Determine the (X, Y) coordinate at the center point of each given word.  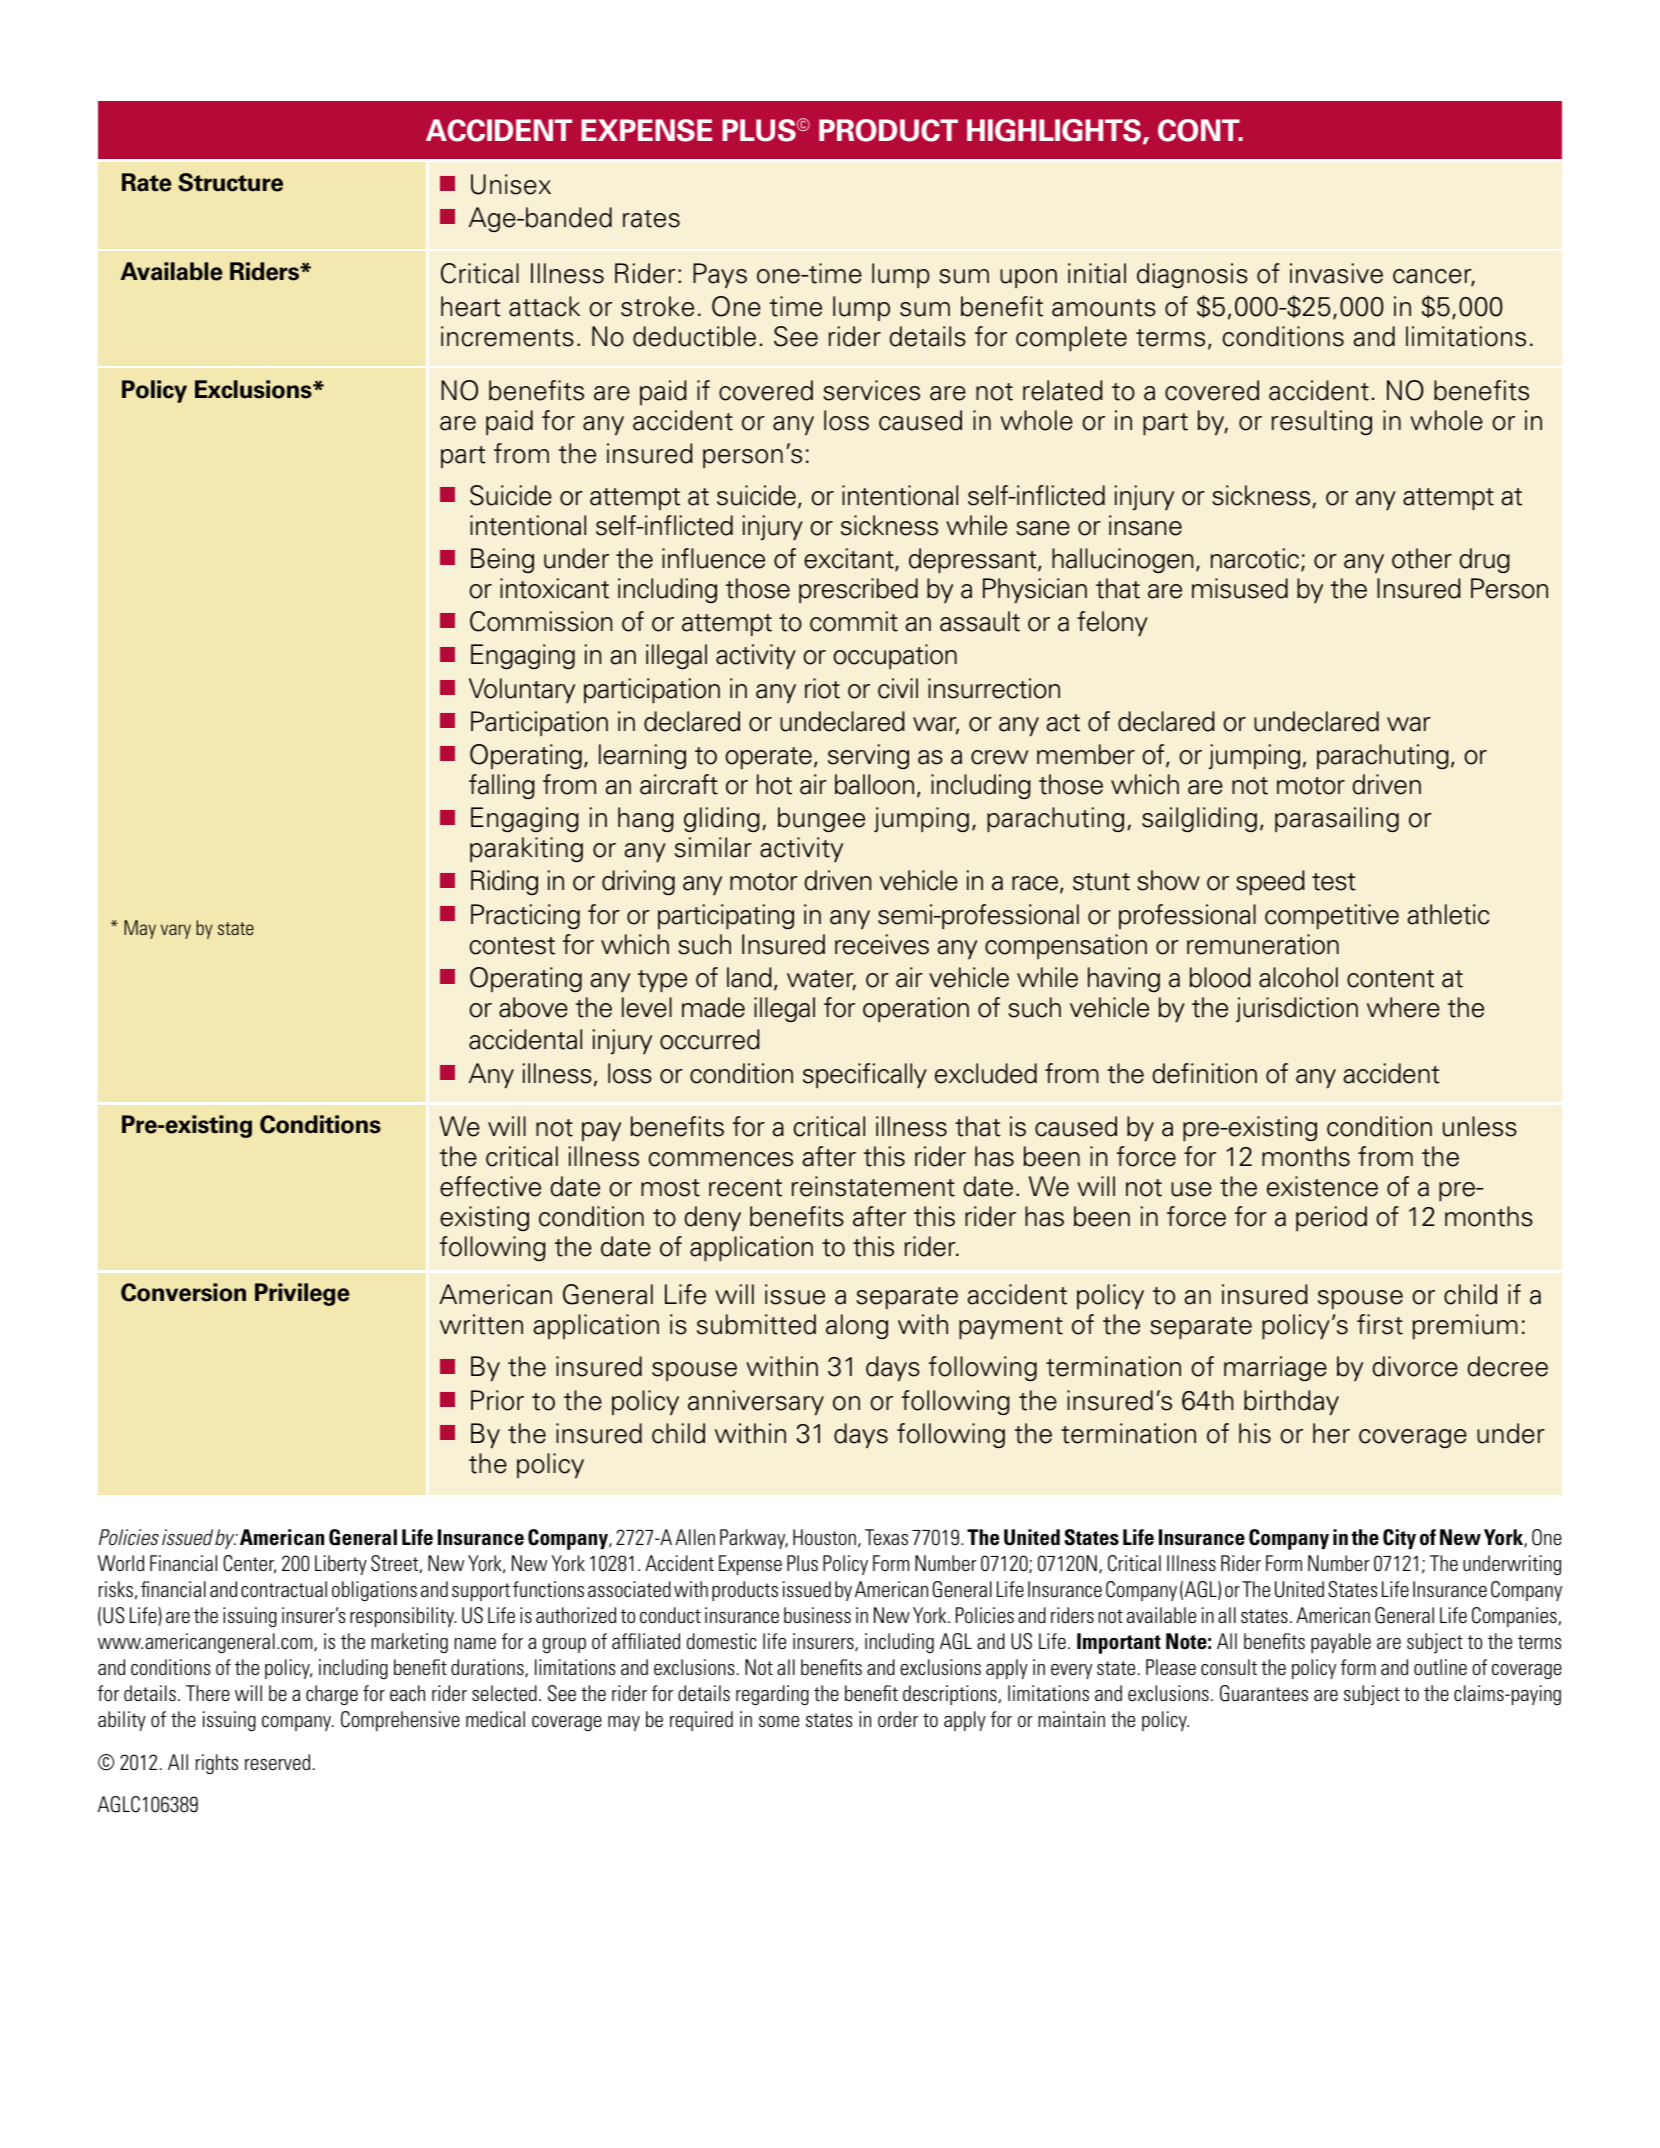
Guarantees (1264, 1693)
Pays (720, 275)
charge (332, 1695)
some (779, 1721)
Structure (230, 182)
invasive (1336, 273)
